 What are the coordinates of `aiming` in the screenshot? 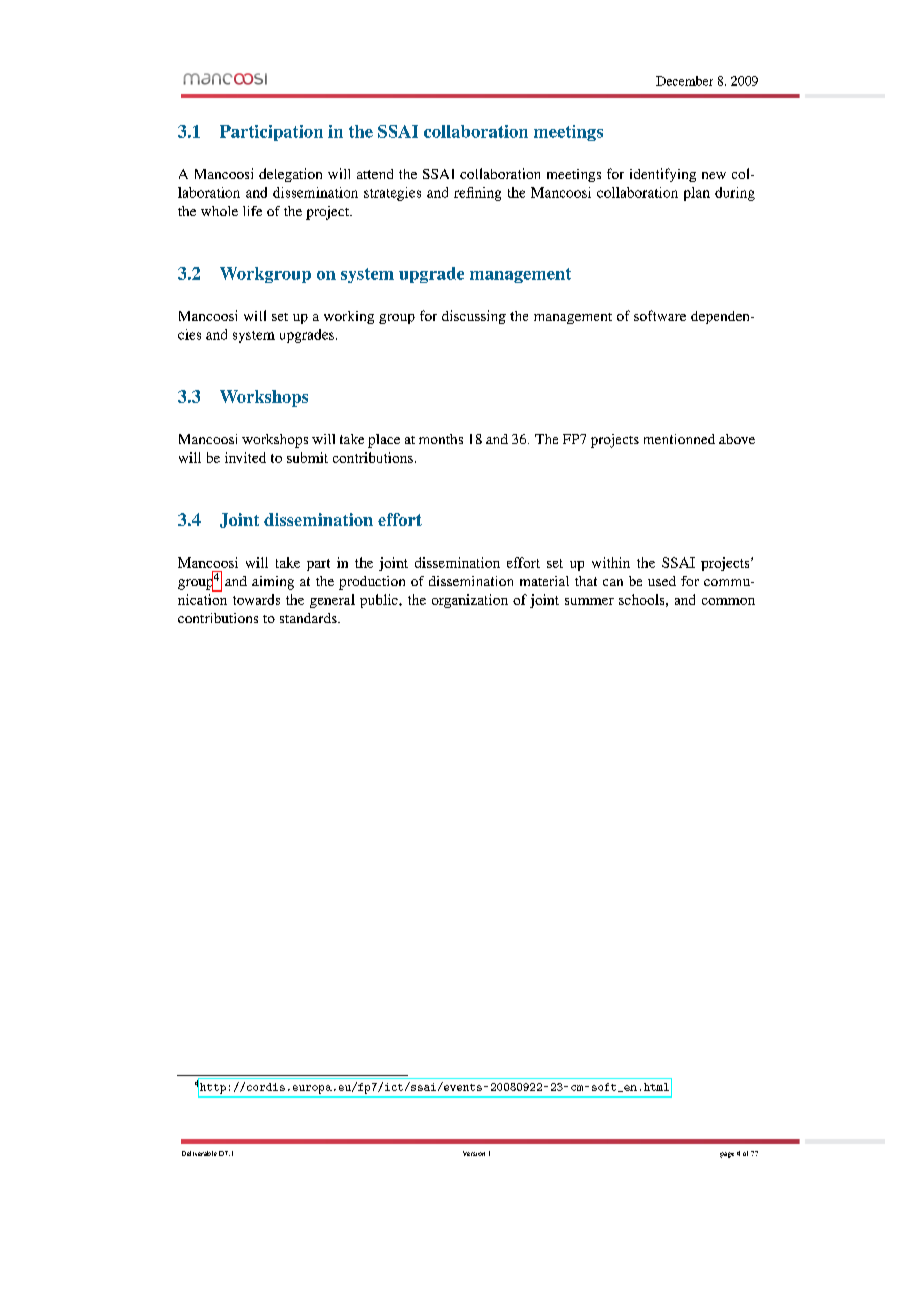 It's located at (273, 583).
